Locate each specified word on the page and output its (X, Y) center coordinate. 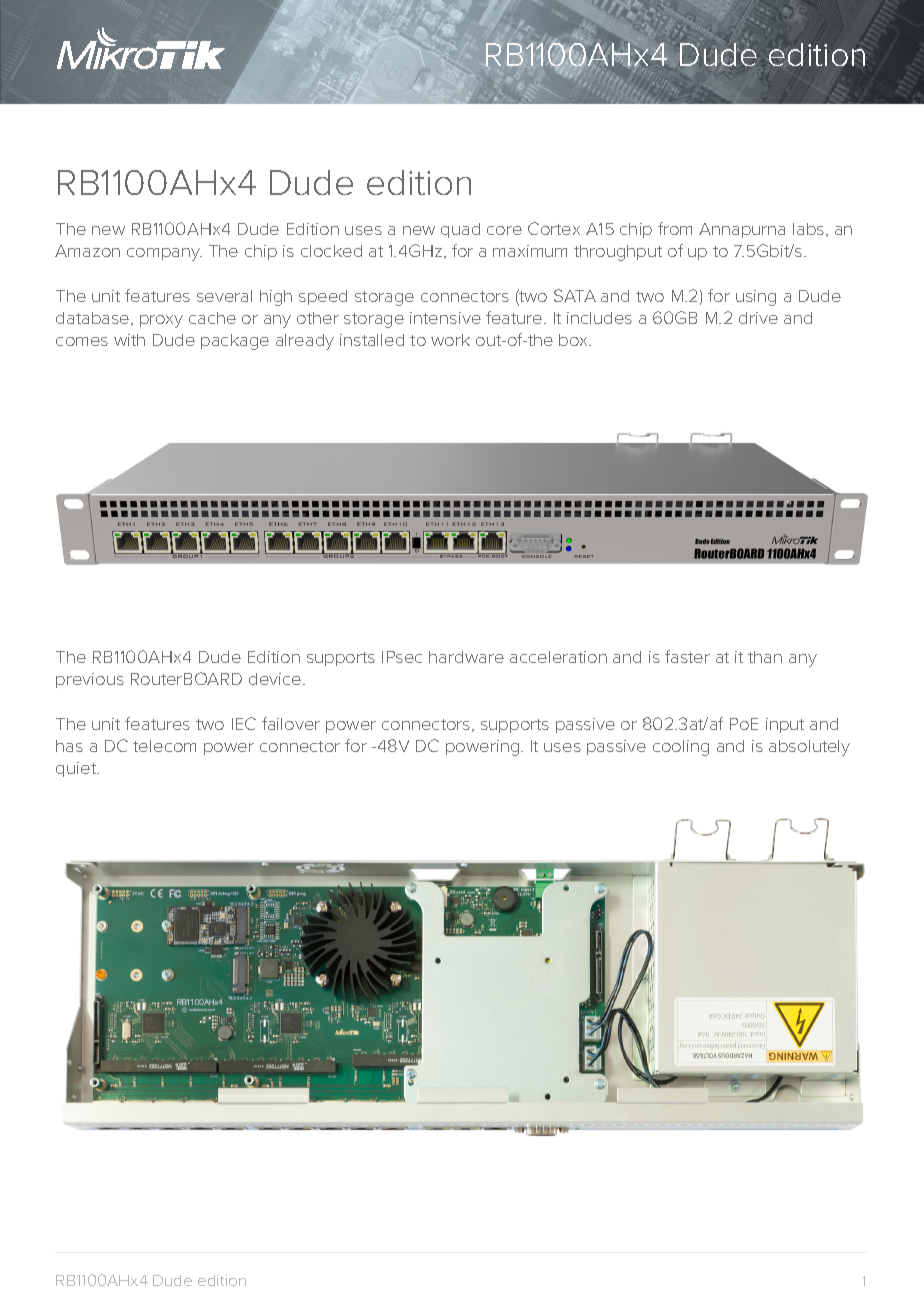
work (450, 340)
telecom (164, 746)
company (164, 254)
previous (90, 680)
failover (291, 723)
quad (460, 230)
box (574, 340)
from (675, 228)
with (129, 340)
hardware (466, 657)
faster (687, 656)
